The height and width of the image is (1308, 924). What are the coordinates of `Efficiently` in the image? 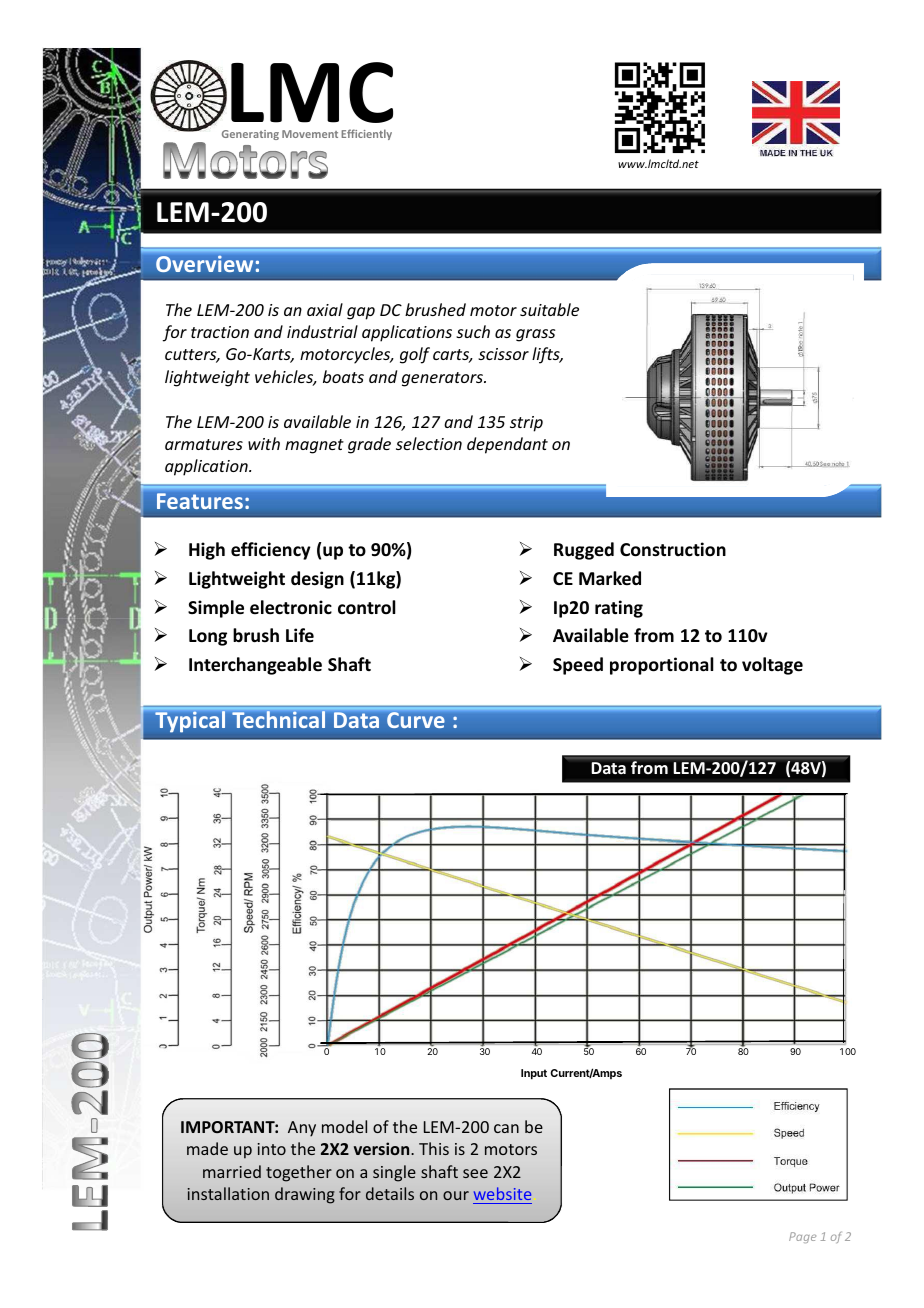 It's located at (366, 134).
